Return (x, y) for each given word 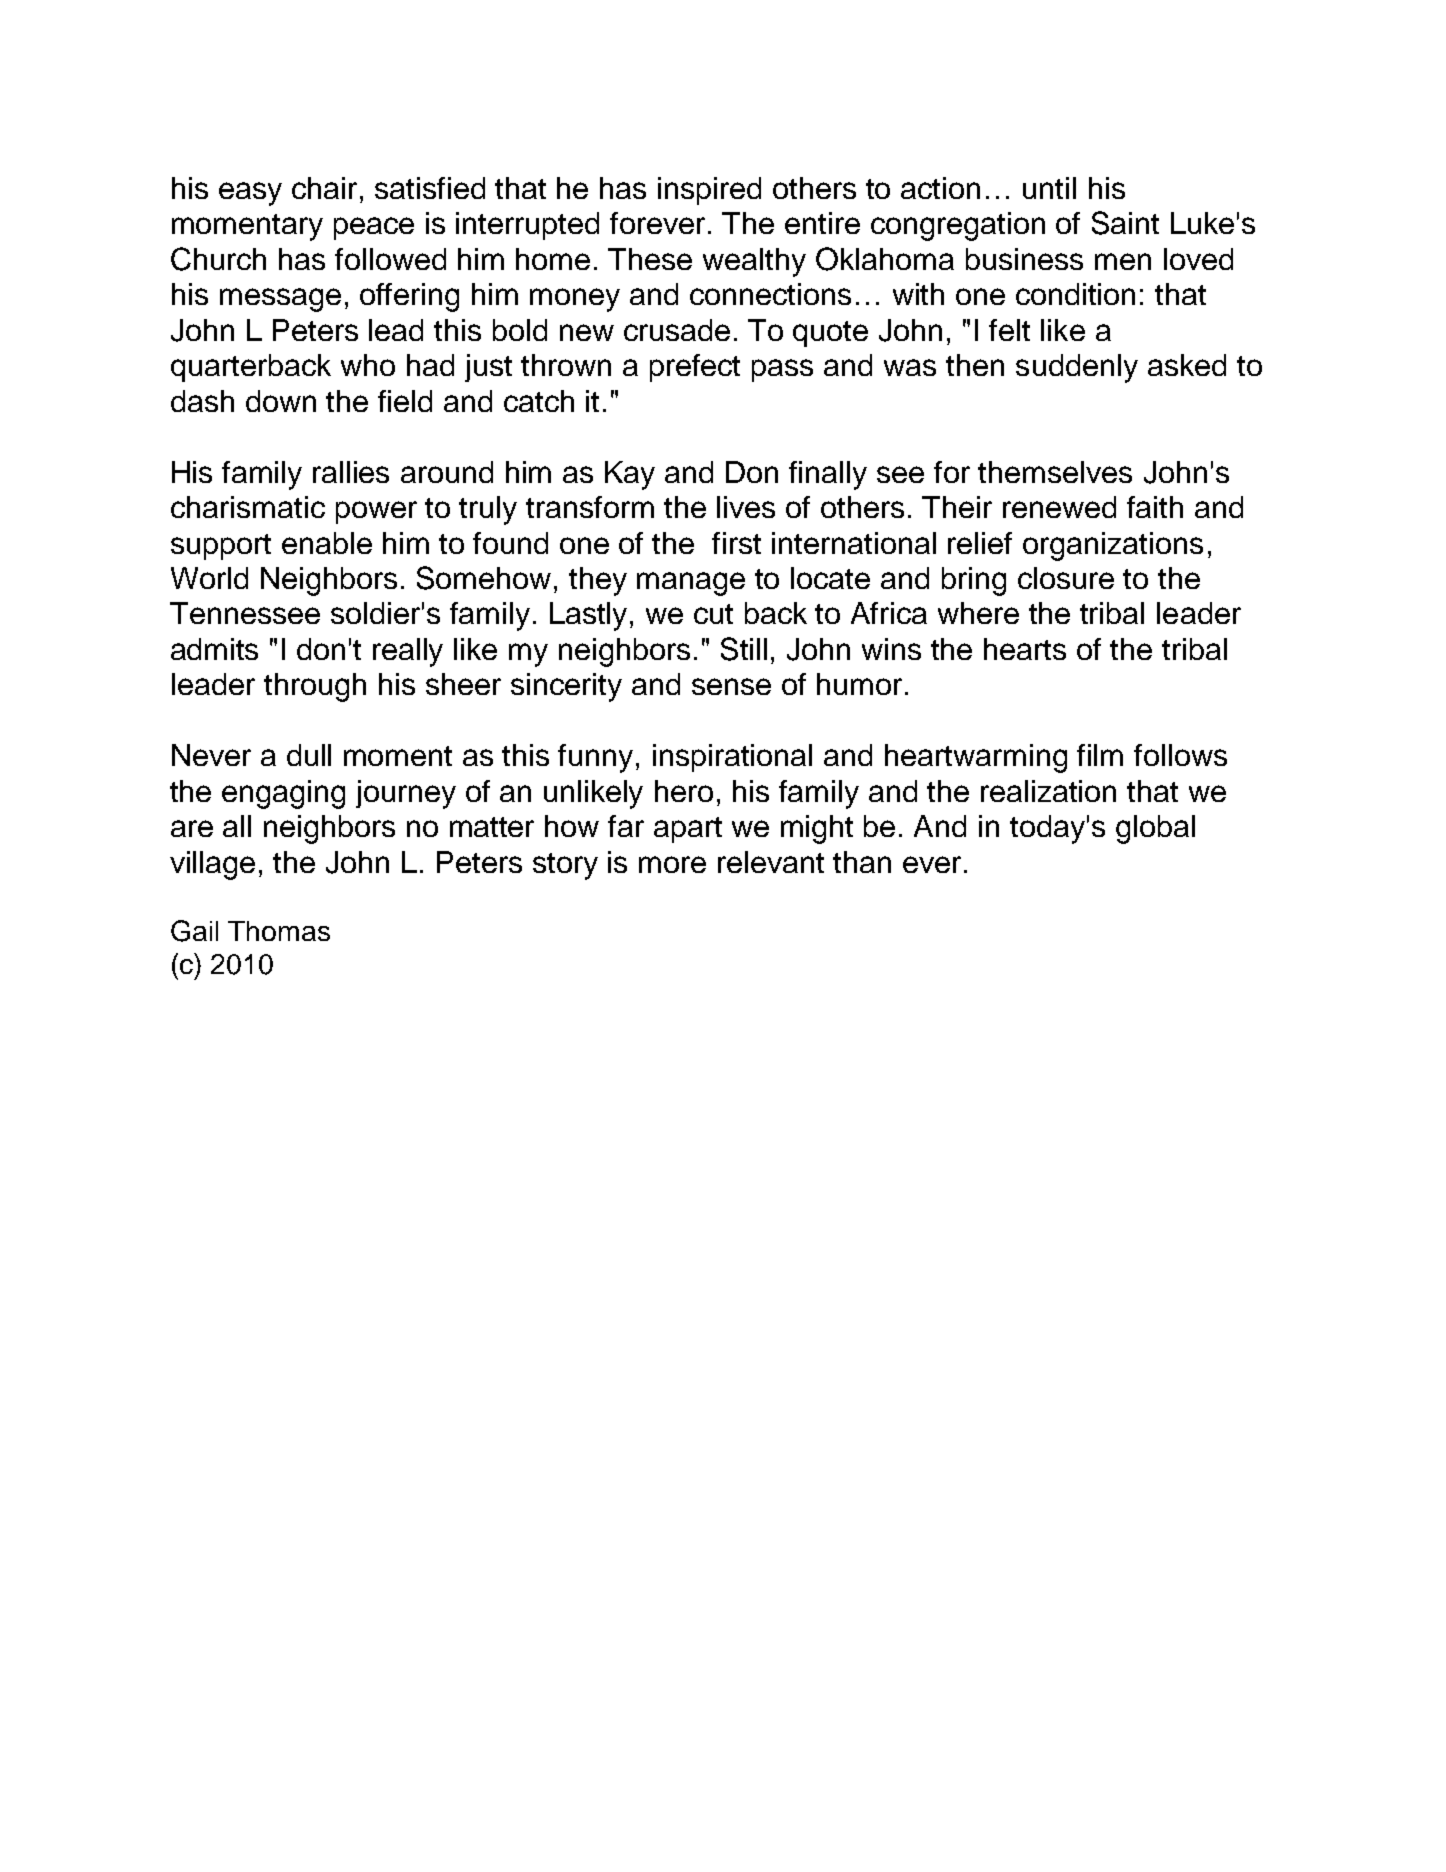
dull (309, 755)
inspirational (732, 758)
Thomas (279, 931)
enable (327, 543)
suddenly (1077, 368)
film (1100, 755)
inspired (709, 191)
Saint (1125, 223)
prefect (695, 368)
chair (324, 188)
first (736, 543)
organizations (1113, 546)
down (281, 401)
